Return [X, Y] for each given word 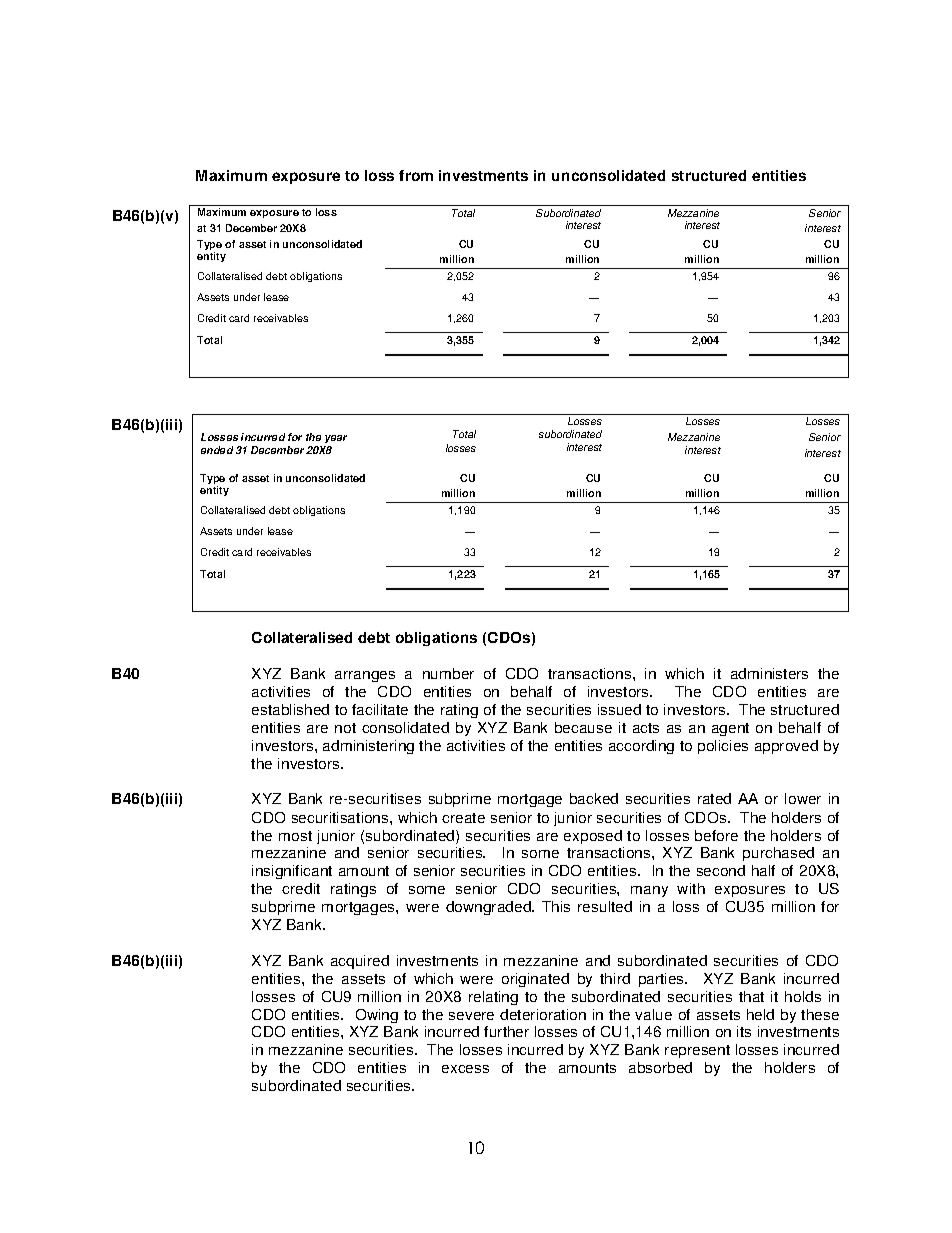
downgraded [489, 908]
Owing [377, 1016]
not [345, 728]
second [721, 870]
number [448, 673]
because [583, 727]
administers [769, 673]
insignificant [292, 872]
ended [217, 450]
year [336, 439]
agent [730, 729]
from [416, 175]
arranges [365, 676]
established [290, 709]
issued [619, 709]
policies [723, 747]
